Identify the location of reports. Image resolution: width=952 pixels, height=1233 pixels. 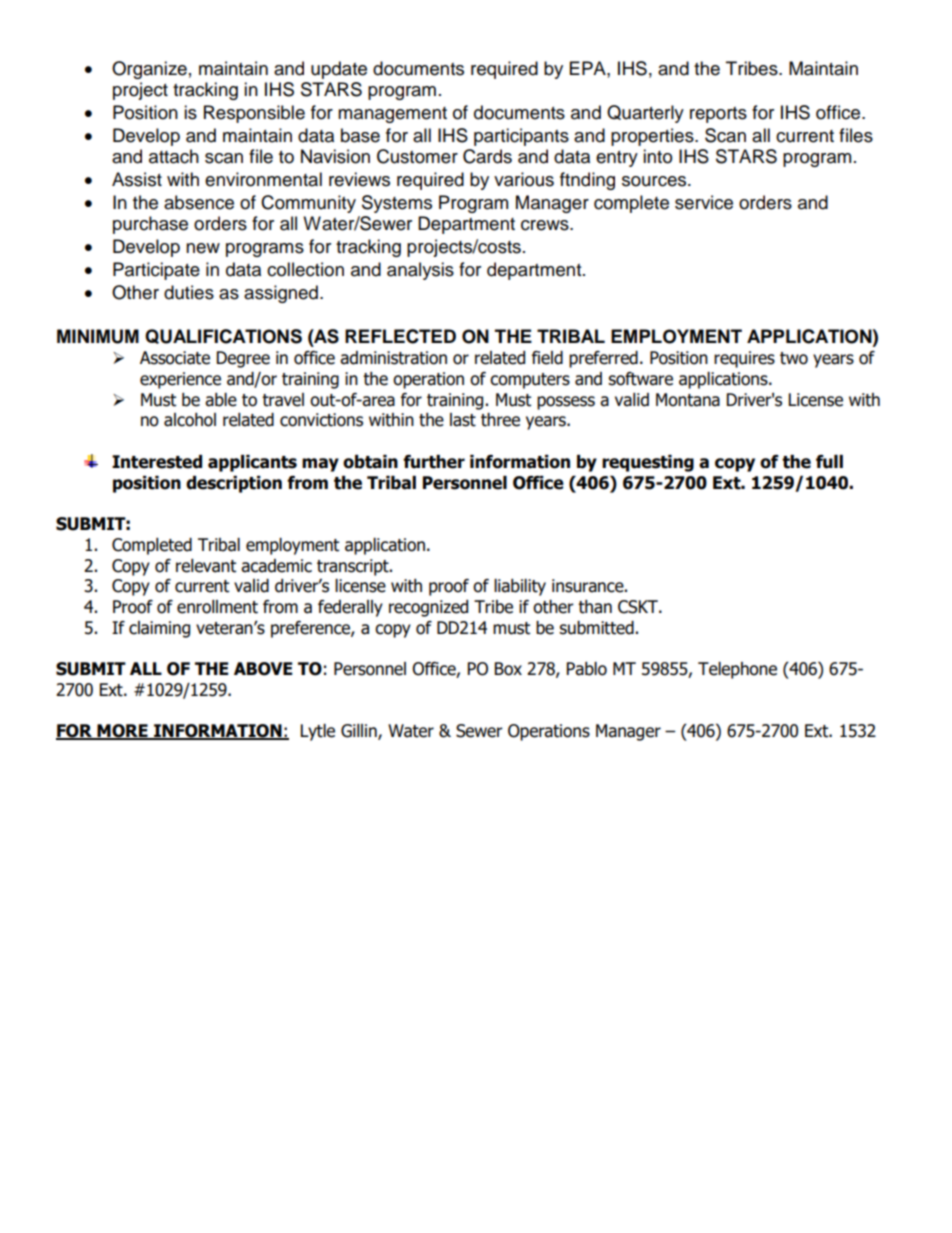
(718, 115).
